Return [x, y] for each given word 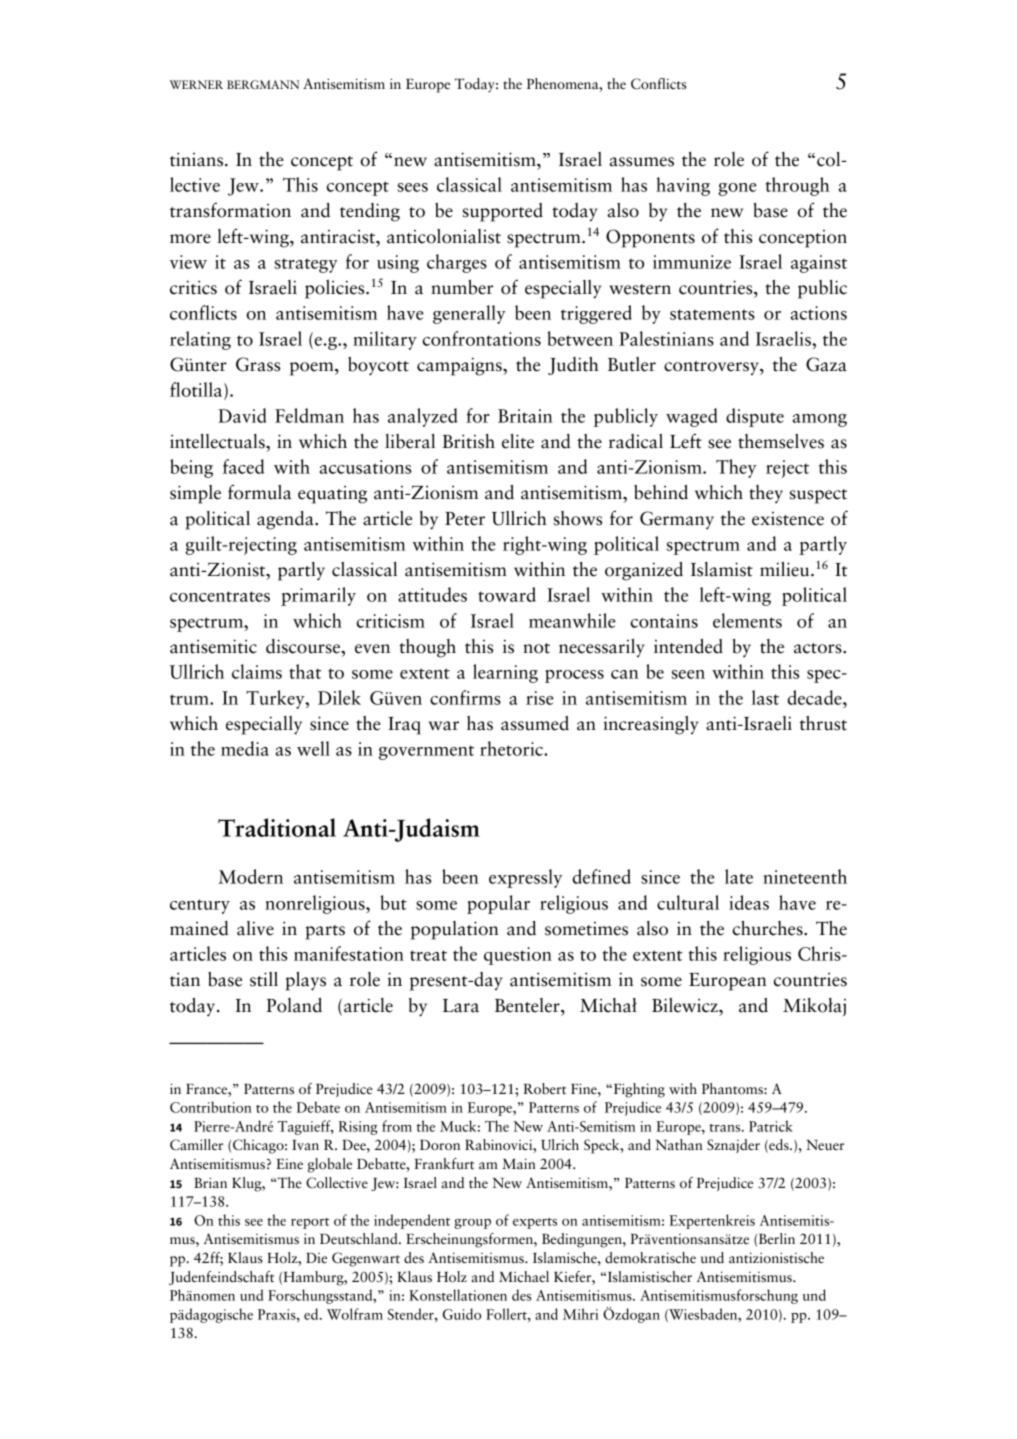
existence [788, 519]
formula [259, 492]
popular [498, 904]
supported [503, 212]
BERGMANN [263, 84]
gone [737, 189]
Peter [465, 519]
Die [316, 1258]
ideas [749, 902]
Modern [250, 876]
